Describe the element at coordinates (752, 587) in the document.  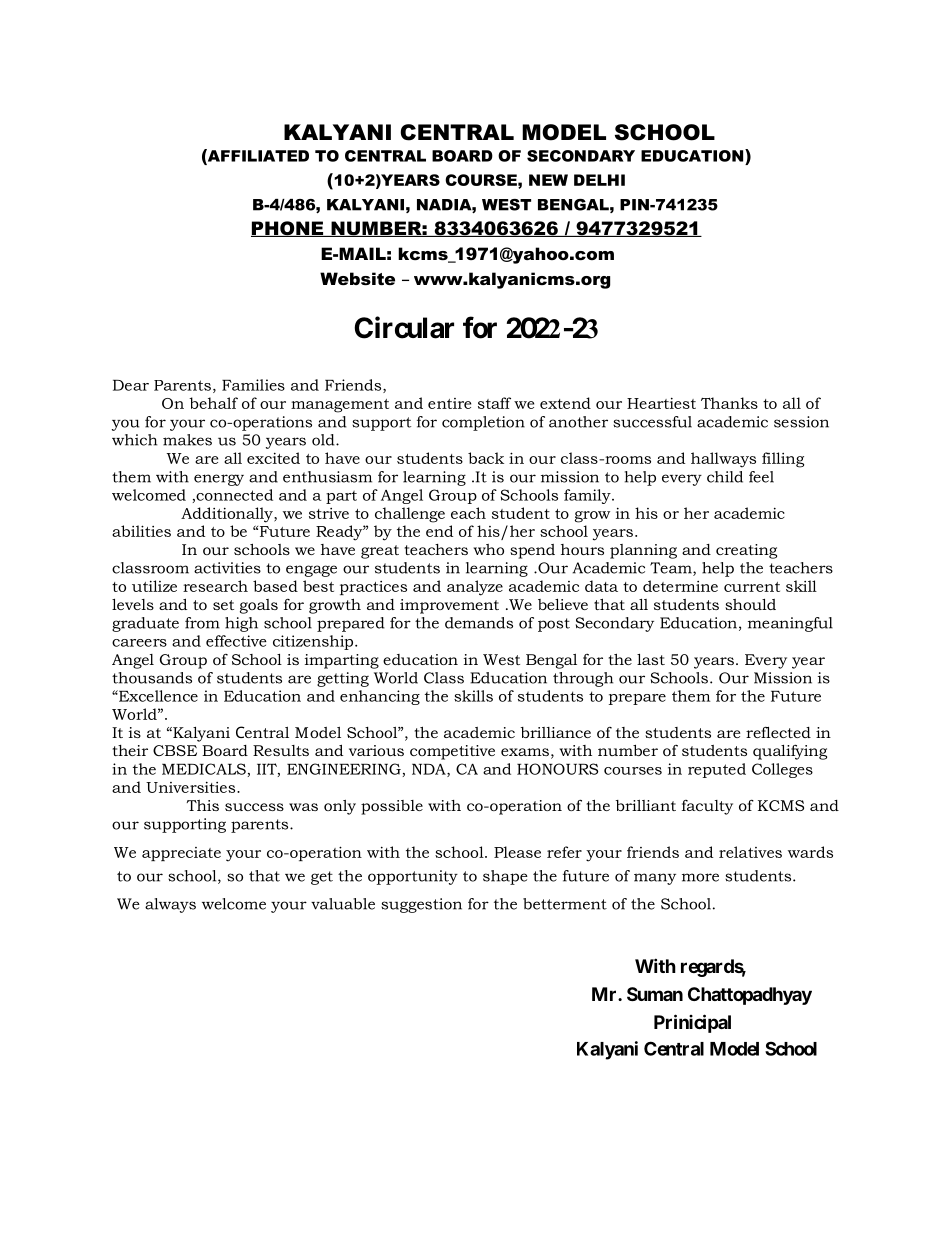
I see `current` at that location.
